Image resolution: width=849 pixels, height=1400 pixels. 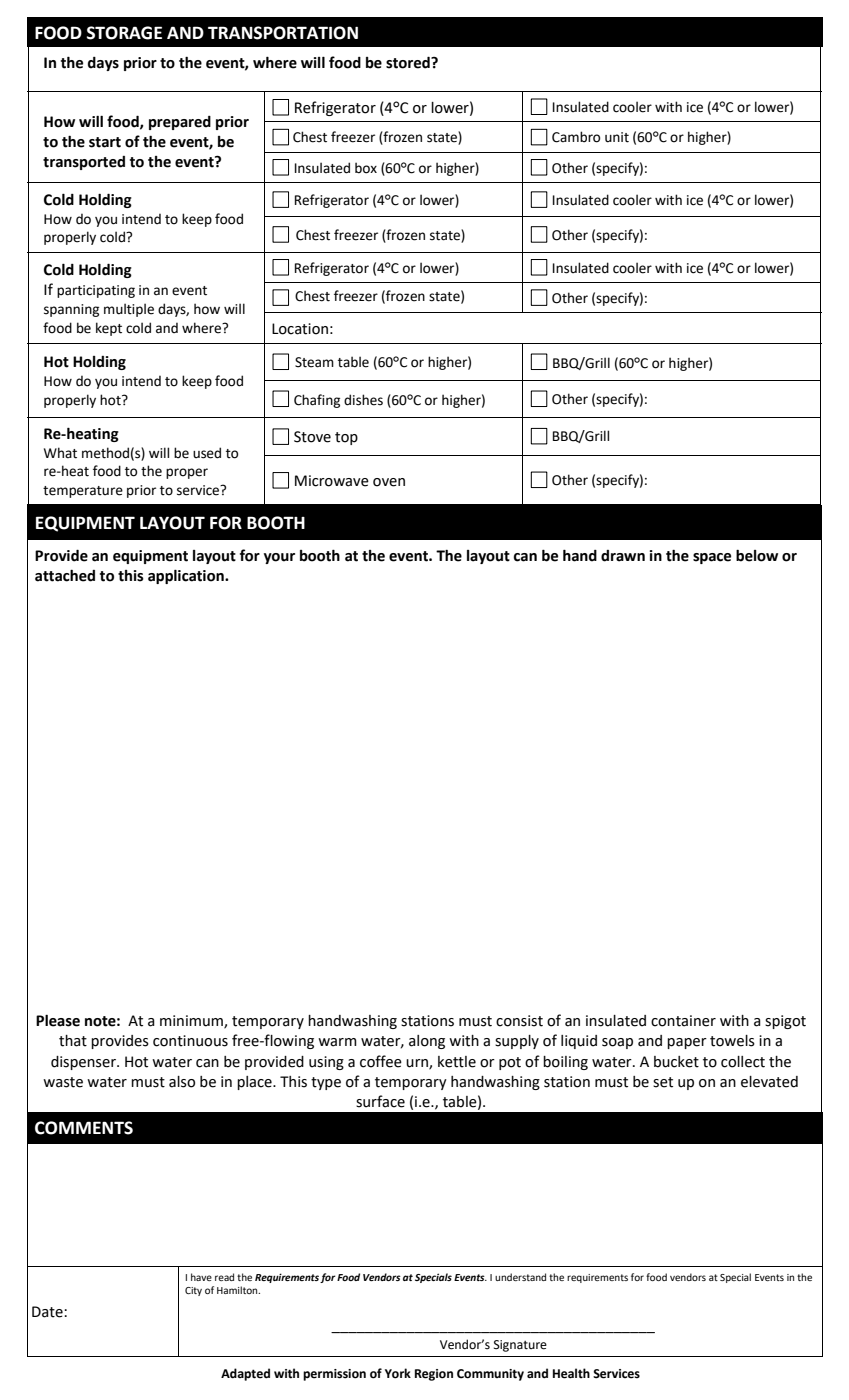 I want to click on City, so click(x=193, y=1291).
